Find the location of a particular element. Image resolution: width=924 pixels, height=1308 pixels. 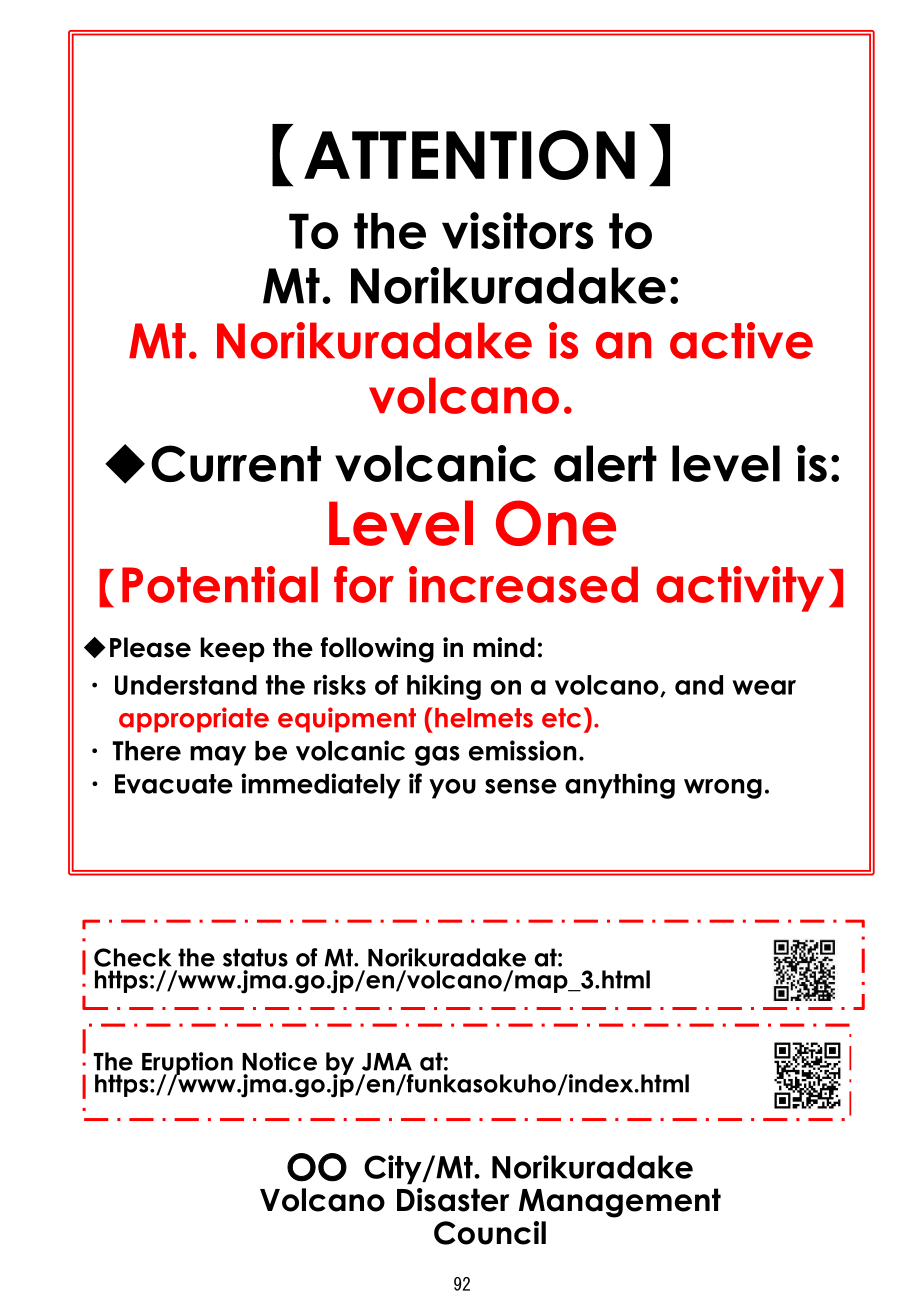

wrong is located at coordinates (723, 789).
